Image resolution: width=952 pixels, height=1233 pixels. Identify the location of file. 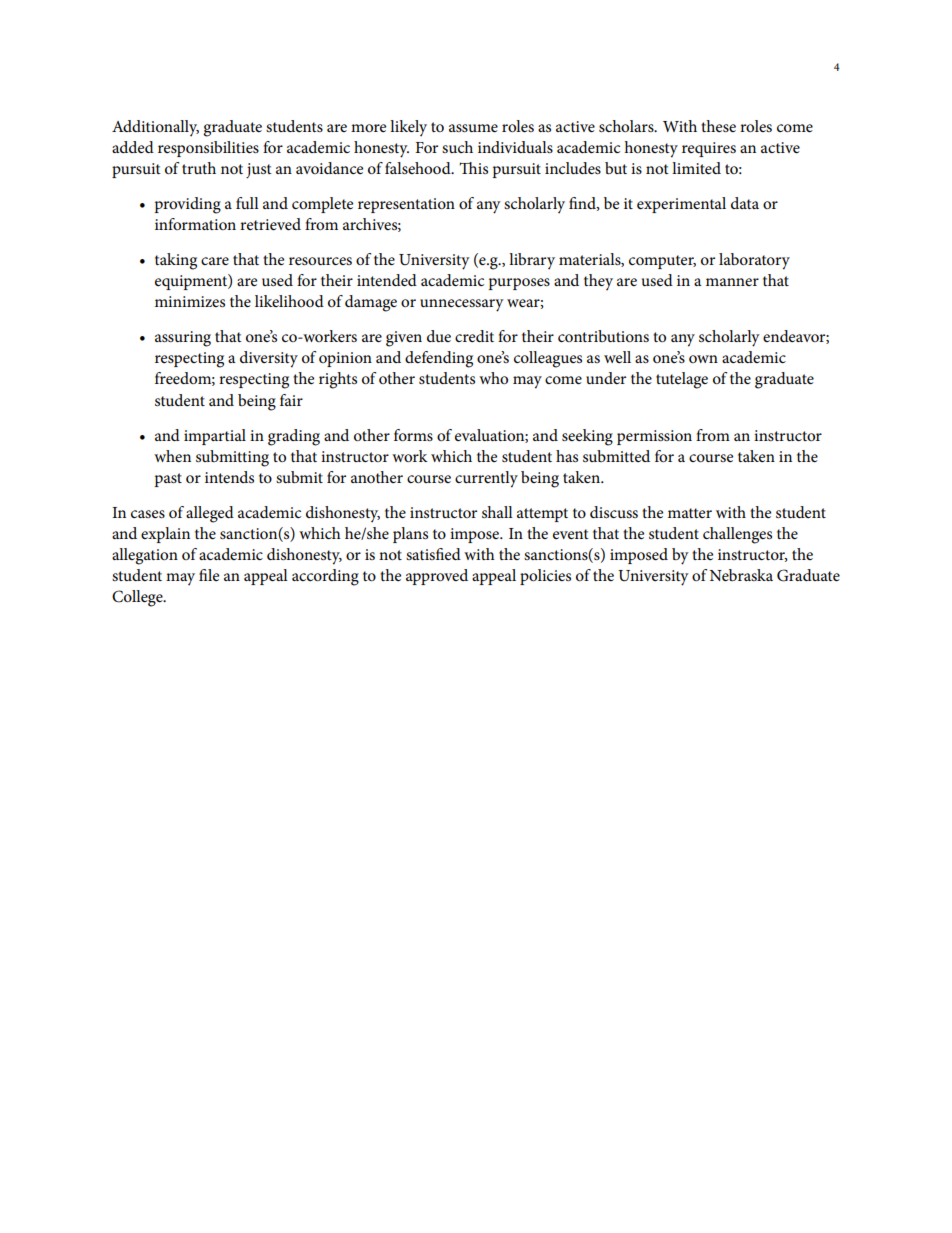
(209, 575).
